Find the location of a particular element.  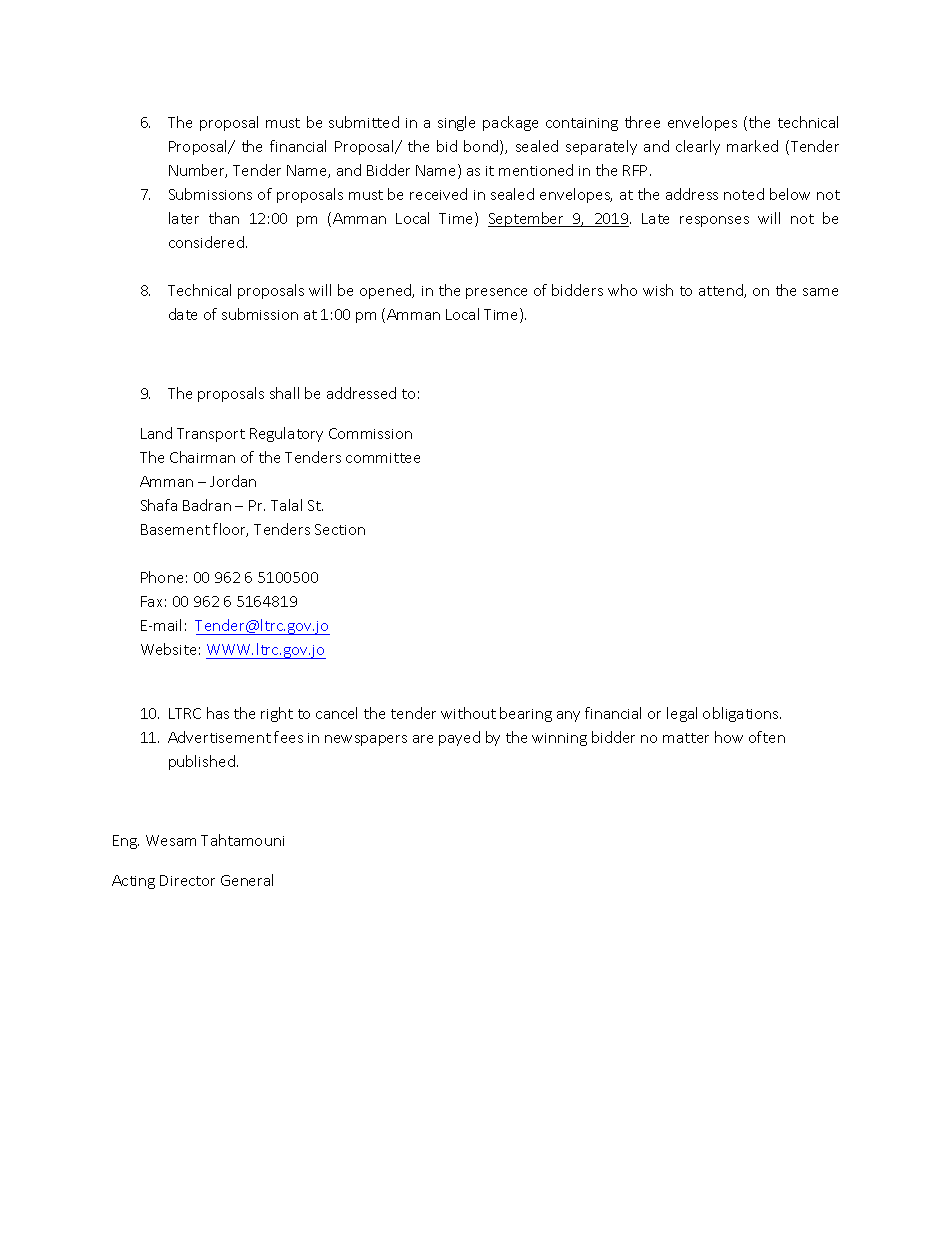

how is located at coordinates (729, 737).
